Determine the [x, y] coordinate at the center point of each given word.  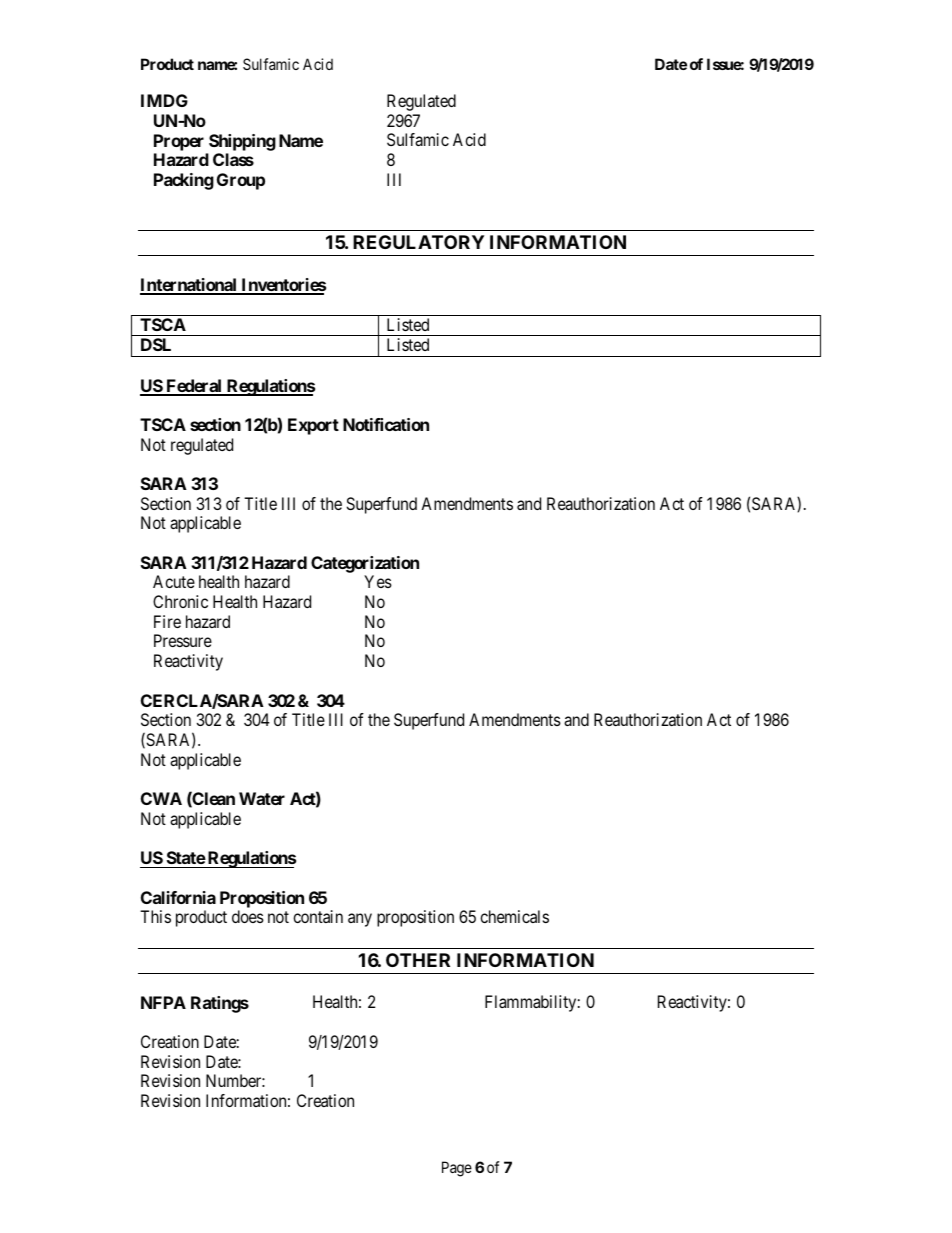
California [178, 897]
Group [241, 181]
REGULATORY [418, 242]
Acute [174, 581]
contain [318, 916]
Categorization [365, 564]
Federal [194, 387]
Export [313, 426]
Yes [378, 581]
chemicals [514, 916]
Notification [386, 424]
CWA [161, 798]
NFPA [163, 1002]
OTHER [418, 960]
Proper [179, 142]
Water [262, 798]
